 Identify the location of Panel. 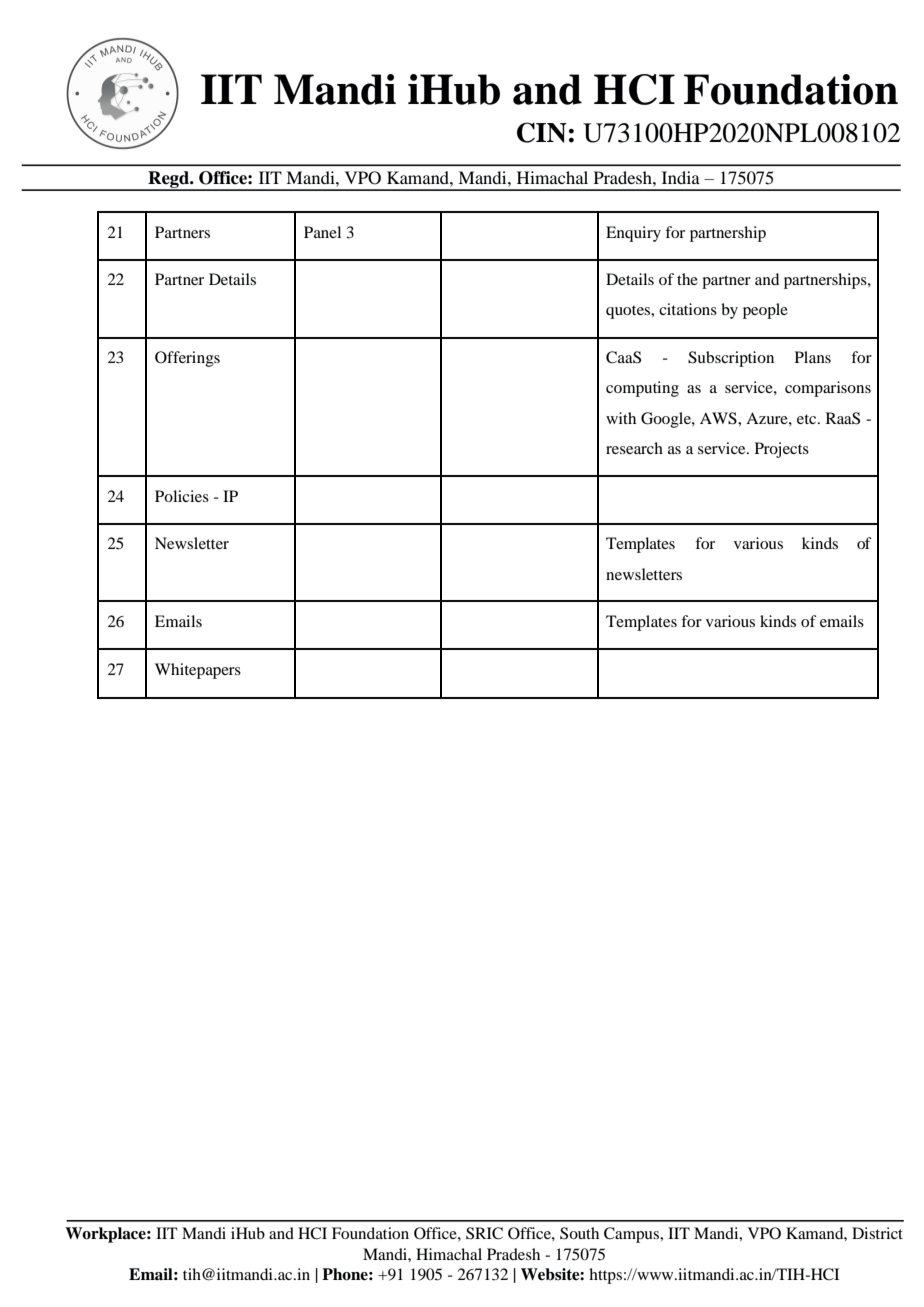
(322, 232).
